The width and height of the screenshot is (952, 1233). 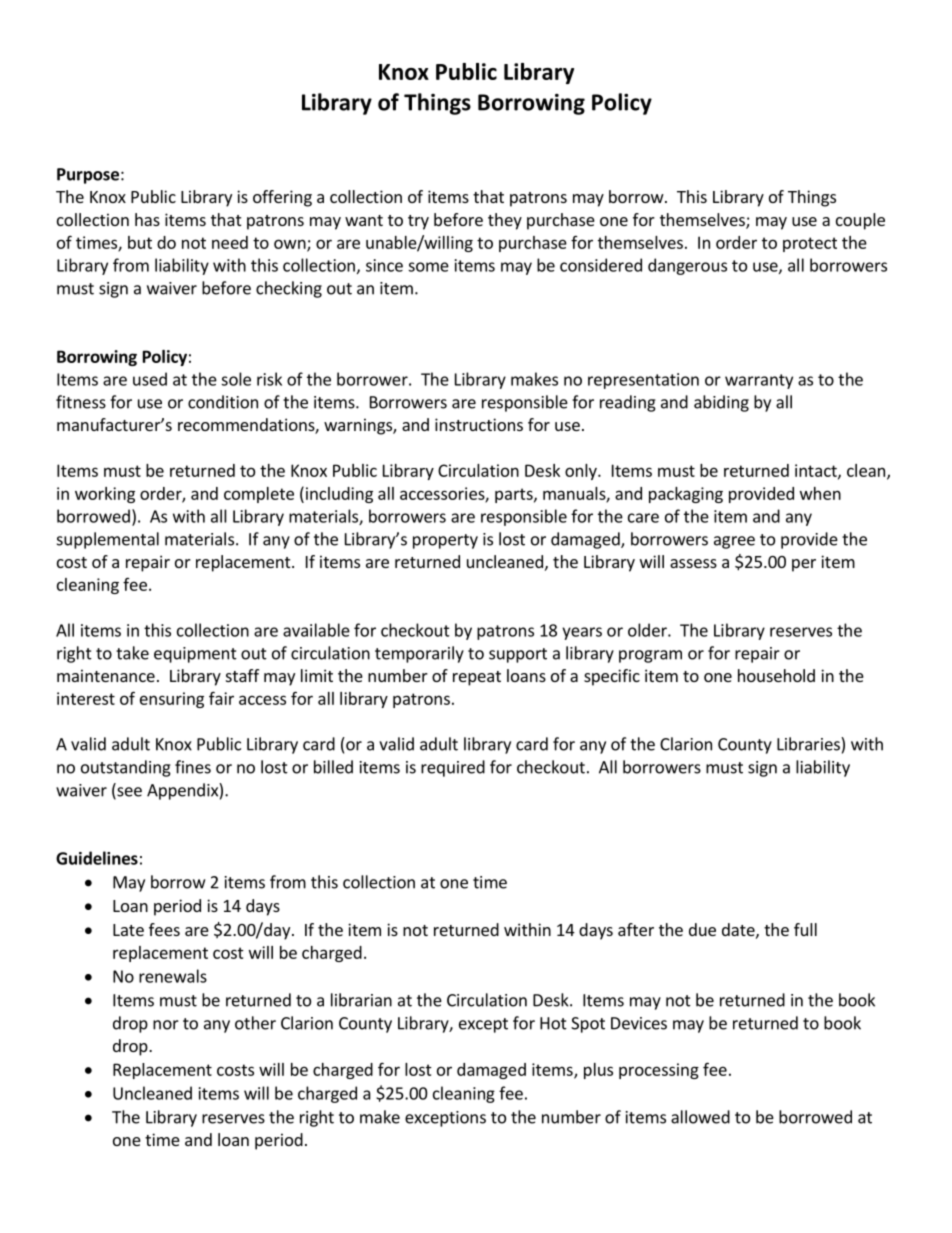 What do you see at coordinates (700, 1117) in the screenshot?
I see `allowed` at bounding box center [700, 1117].
